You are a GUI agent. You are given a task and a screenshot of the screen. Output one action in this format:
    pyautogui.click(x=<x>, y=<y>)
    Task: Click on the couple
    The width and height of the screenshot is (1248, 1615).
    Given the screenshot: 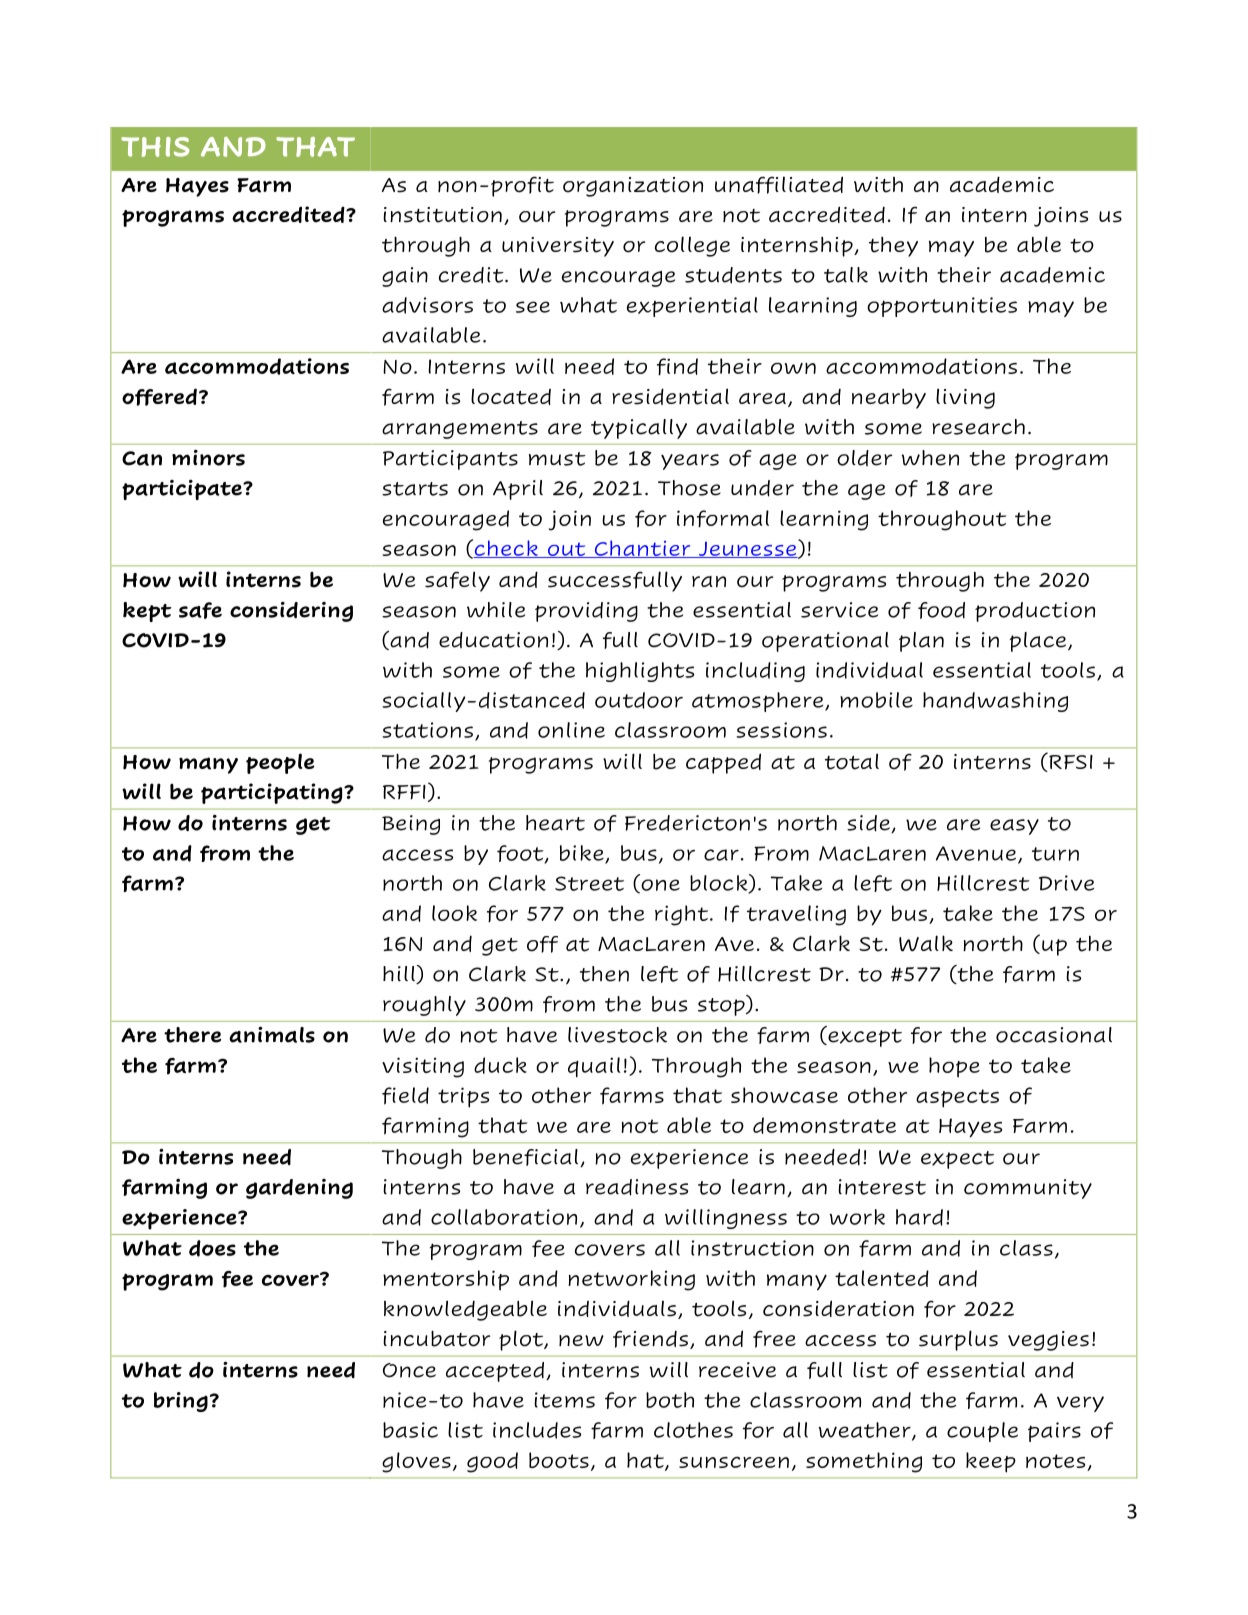 What is the action you would take?
    pyautogui.click(x=982, y=1432)
